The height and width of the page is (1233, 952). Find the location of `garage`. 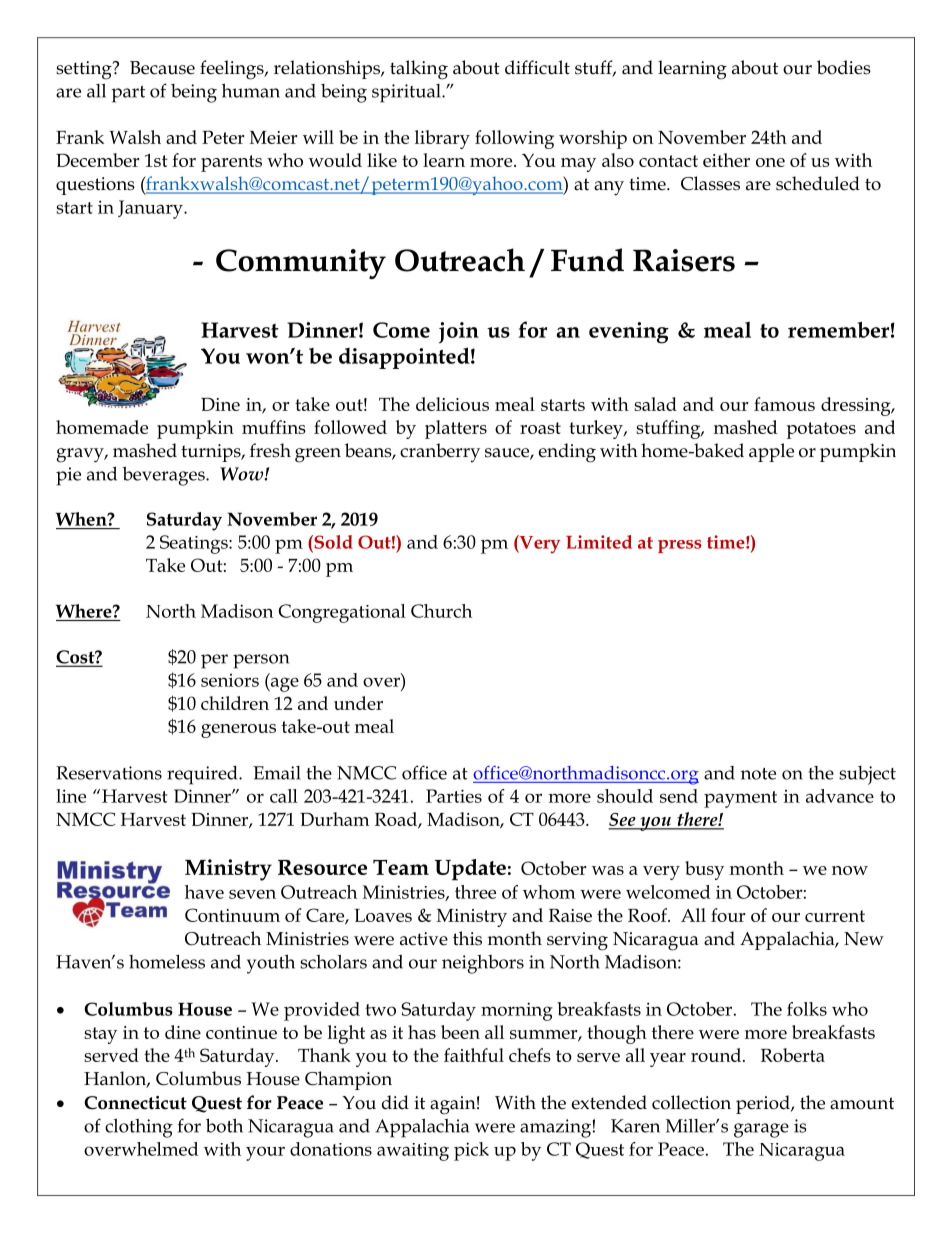

garage is located at coordinates (761, 1130).
